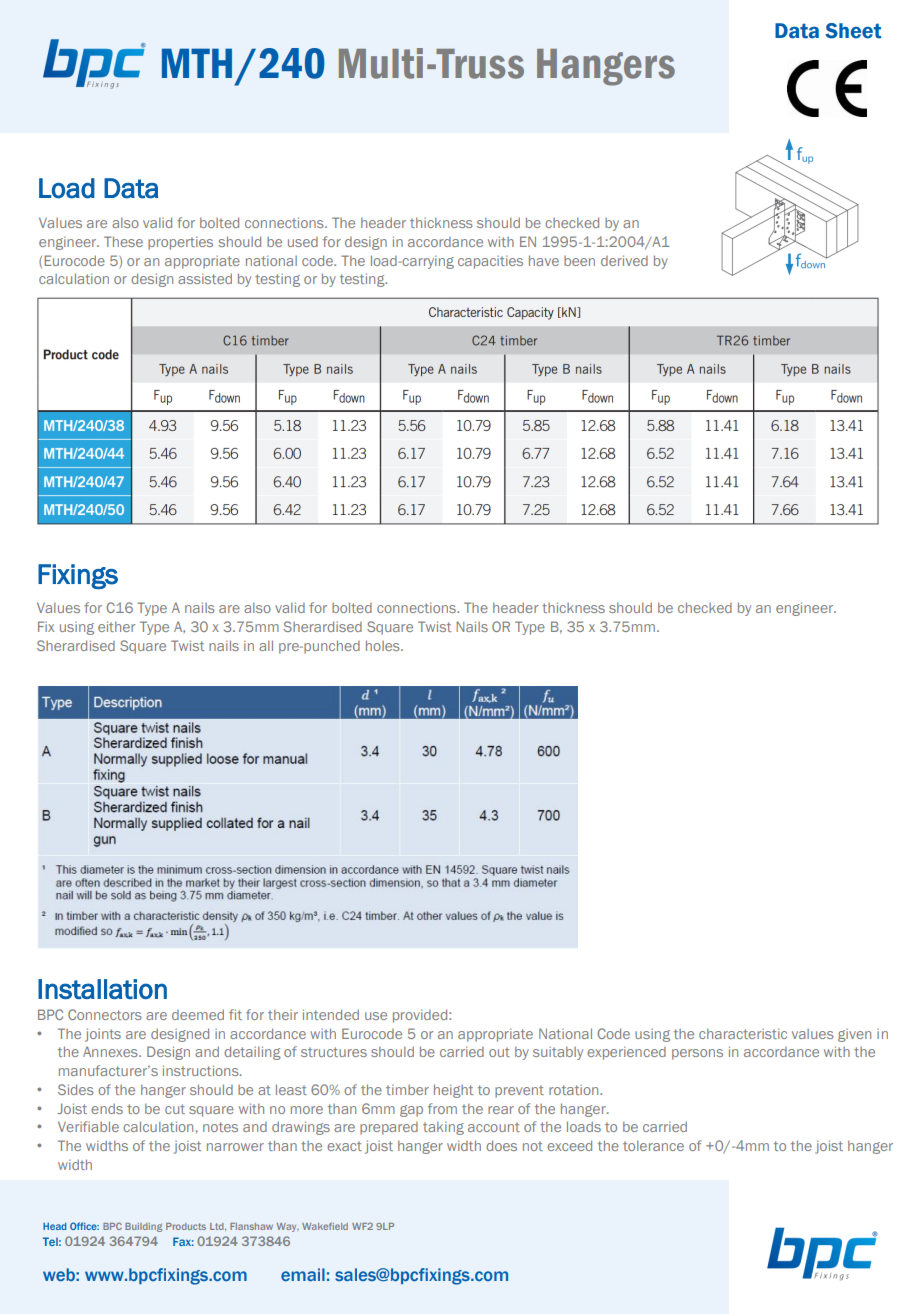  Describe the element at coordinates (499, 1052) in the page. I see `out` at that location.
